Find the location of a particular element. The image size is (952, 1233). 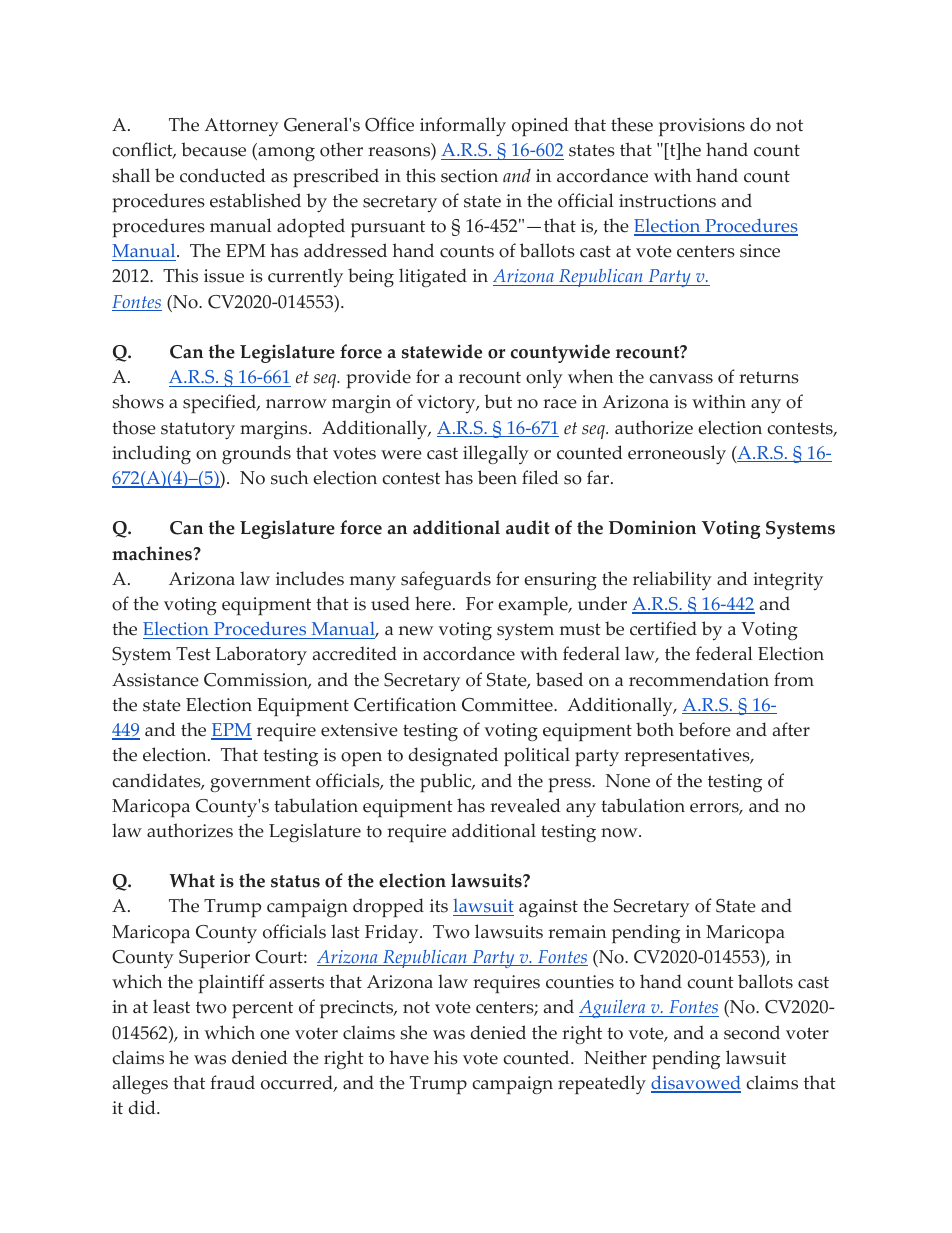

provisions is located at coordinates (702, 127).
